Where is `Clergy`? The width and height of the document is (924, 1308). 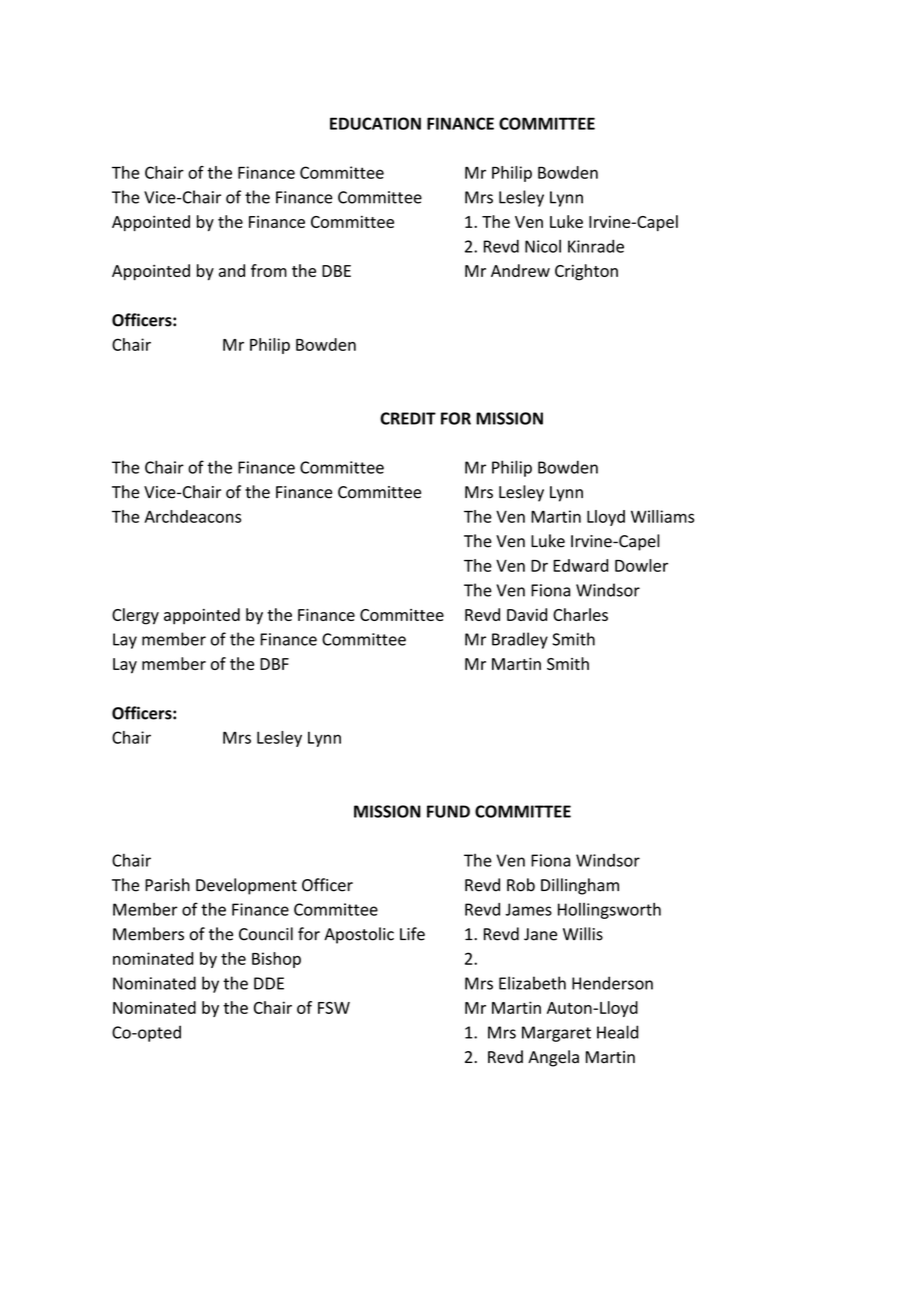
Clergy is located at coordinates (135, 616).
